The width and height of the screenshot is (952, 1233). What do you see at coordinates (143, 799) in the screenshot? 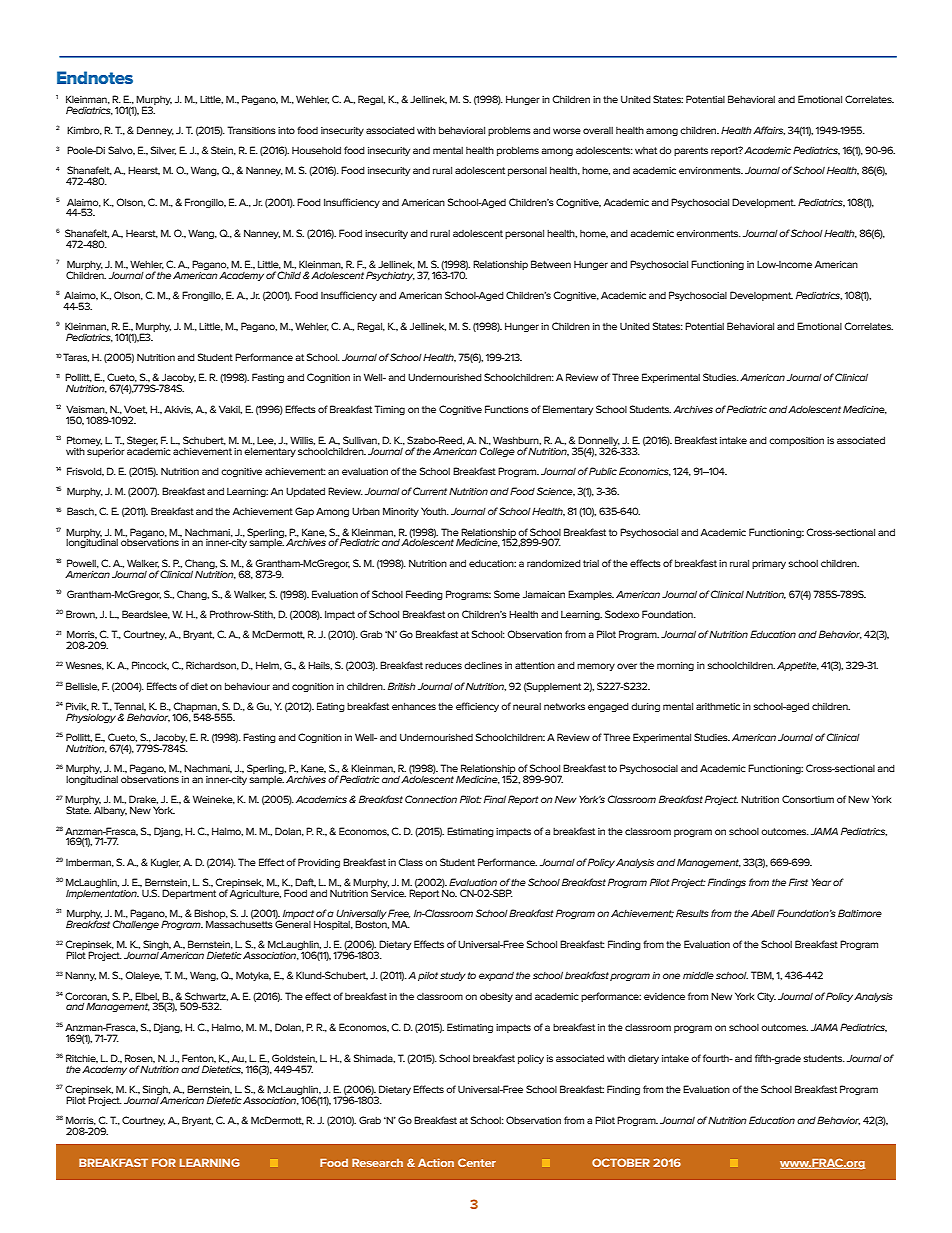
I see `Drake` at bounding box center [143, 799].
